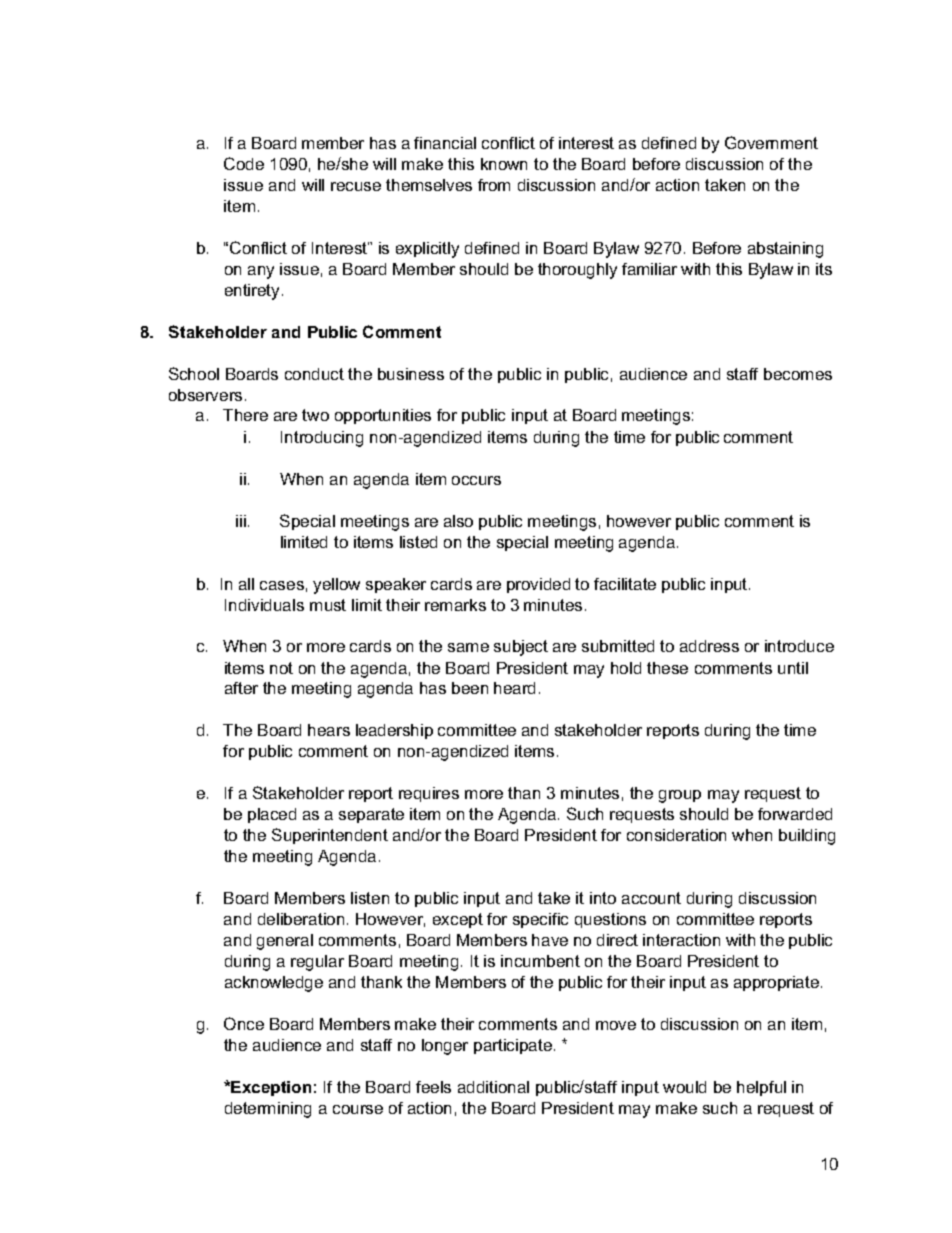 Image resolution: width=952 pixels, height=1233 pixels. What do you see at coordinates (521, 648) in the image?
I see `subject` at bounding box center [521, 648].
